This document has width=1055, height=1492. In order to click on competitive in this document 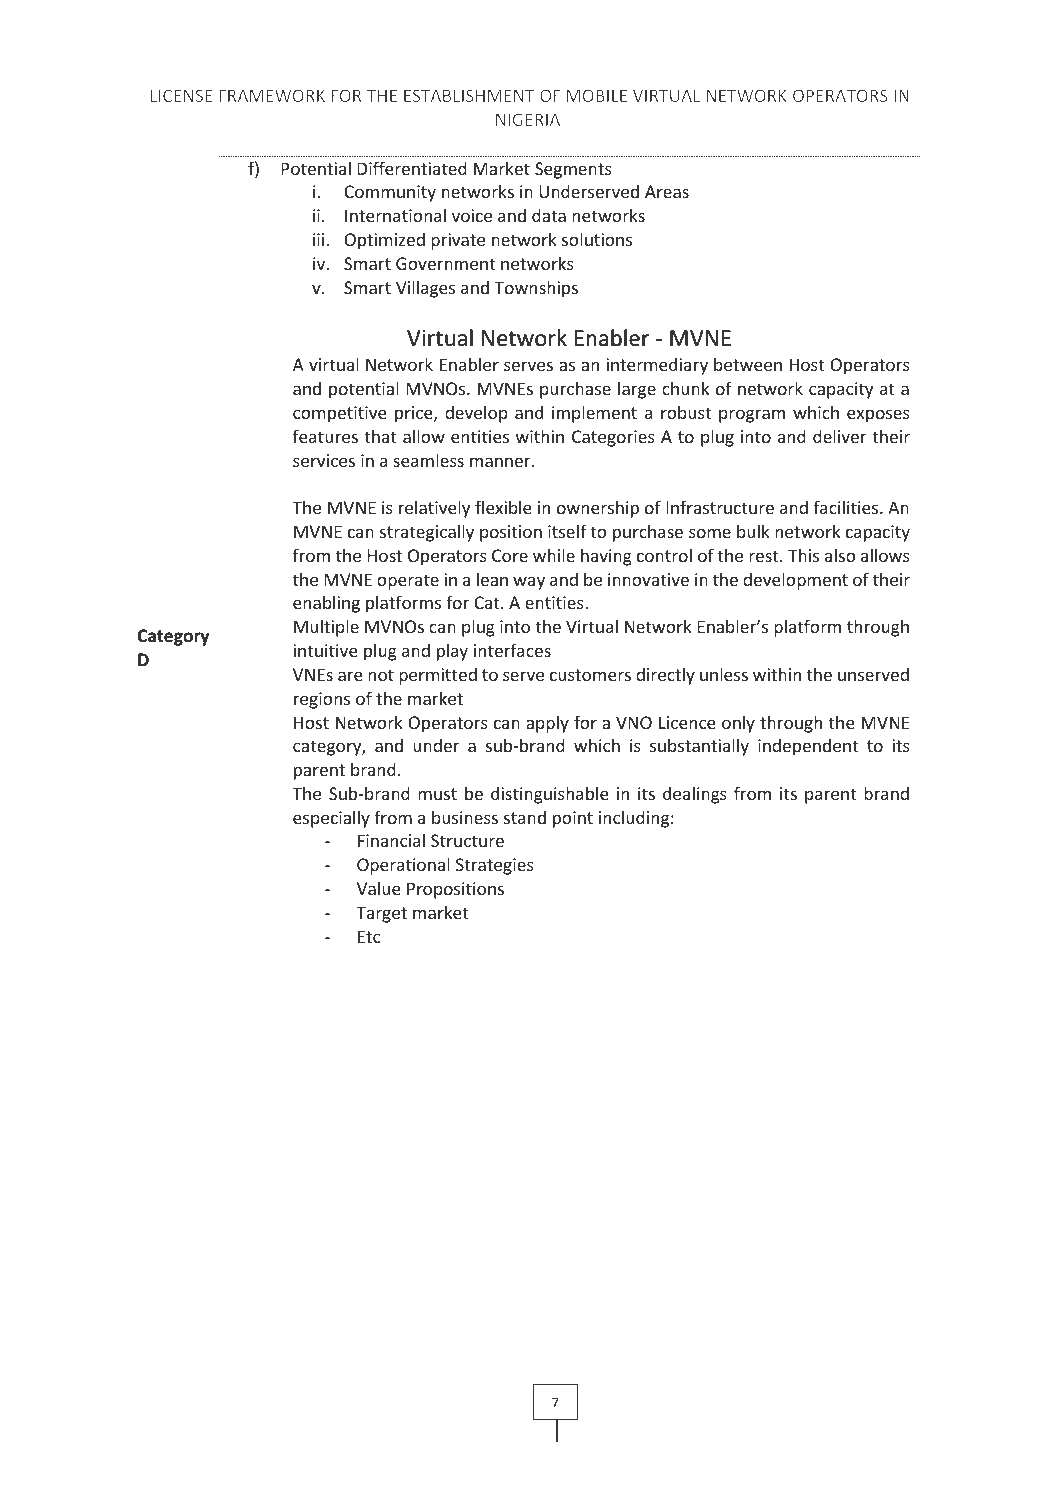, I will do `click(340, 414)`.
